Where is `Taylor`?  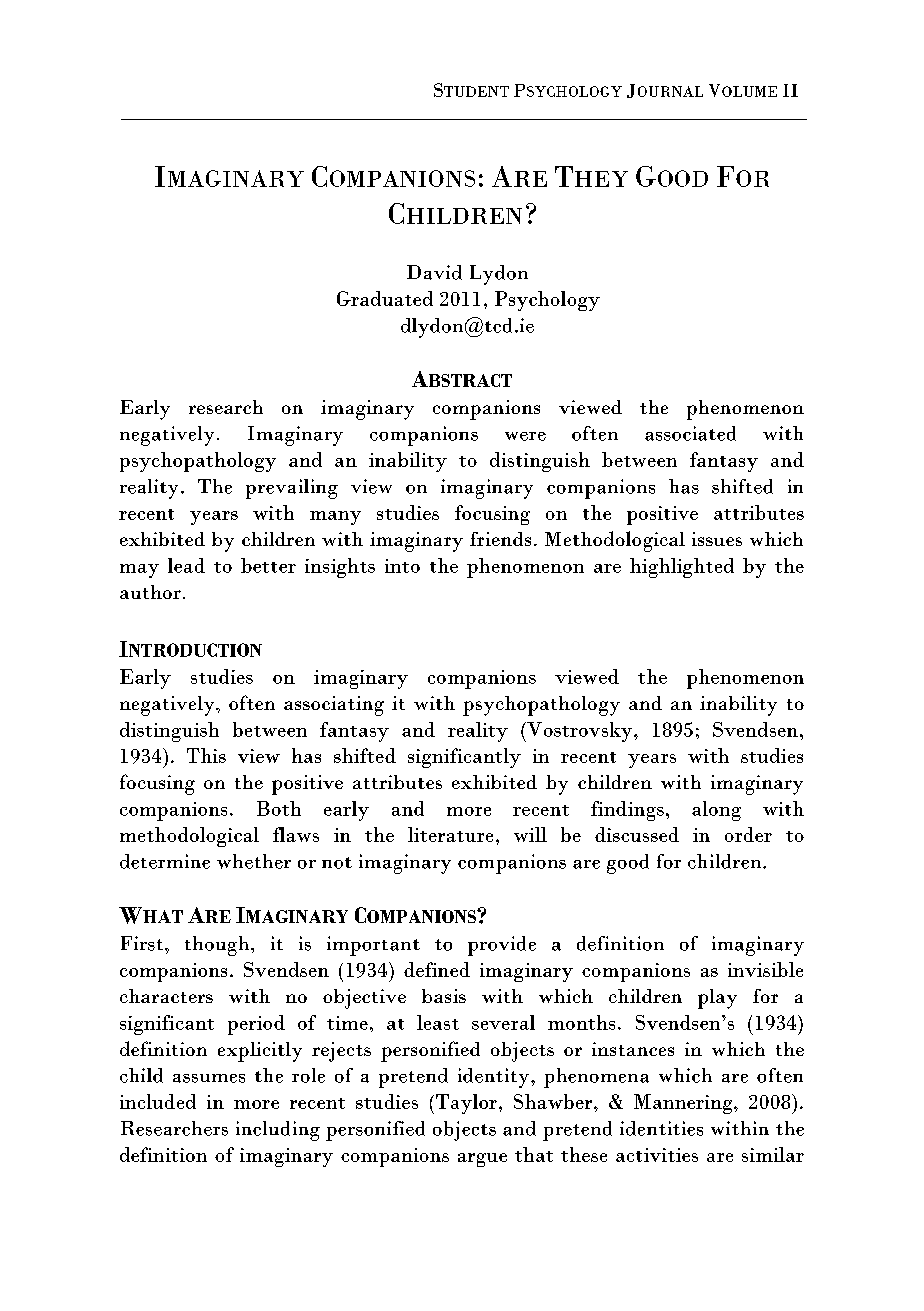 Taylor is located at coordinates (466, 1104).
